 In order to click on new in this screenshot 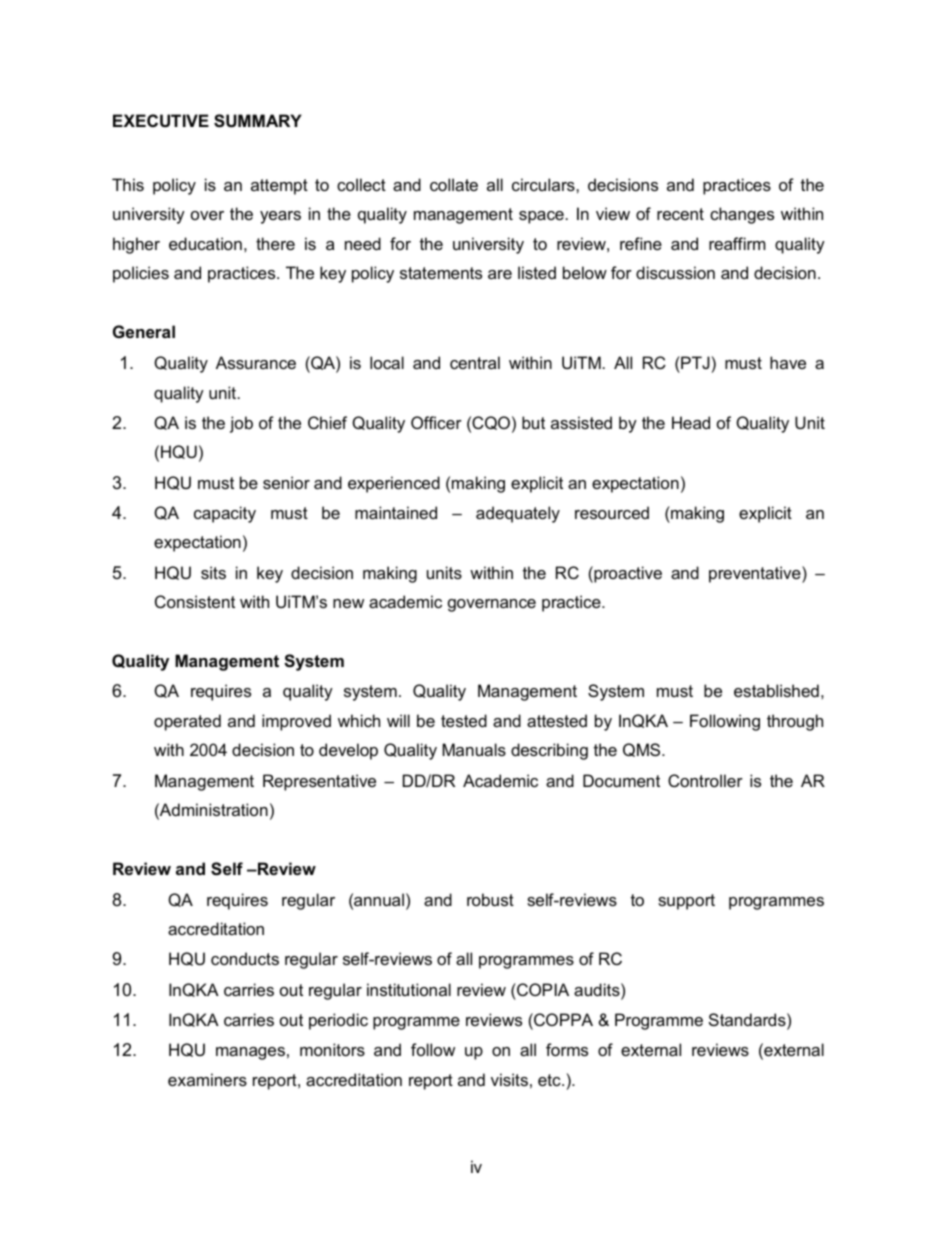, I will do `click(348, 603)`.
